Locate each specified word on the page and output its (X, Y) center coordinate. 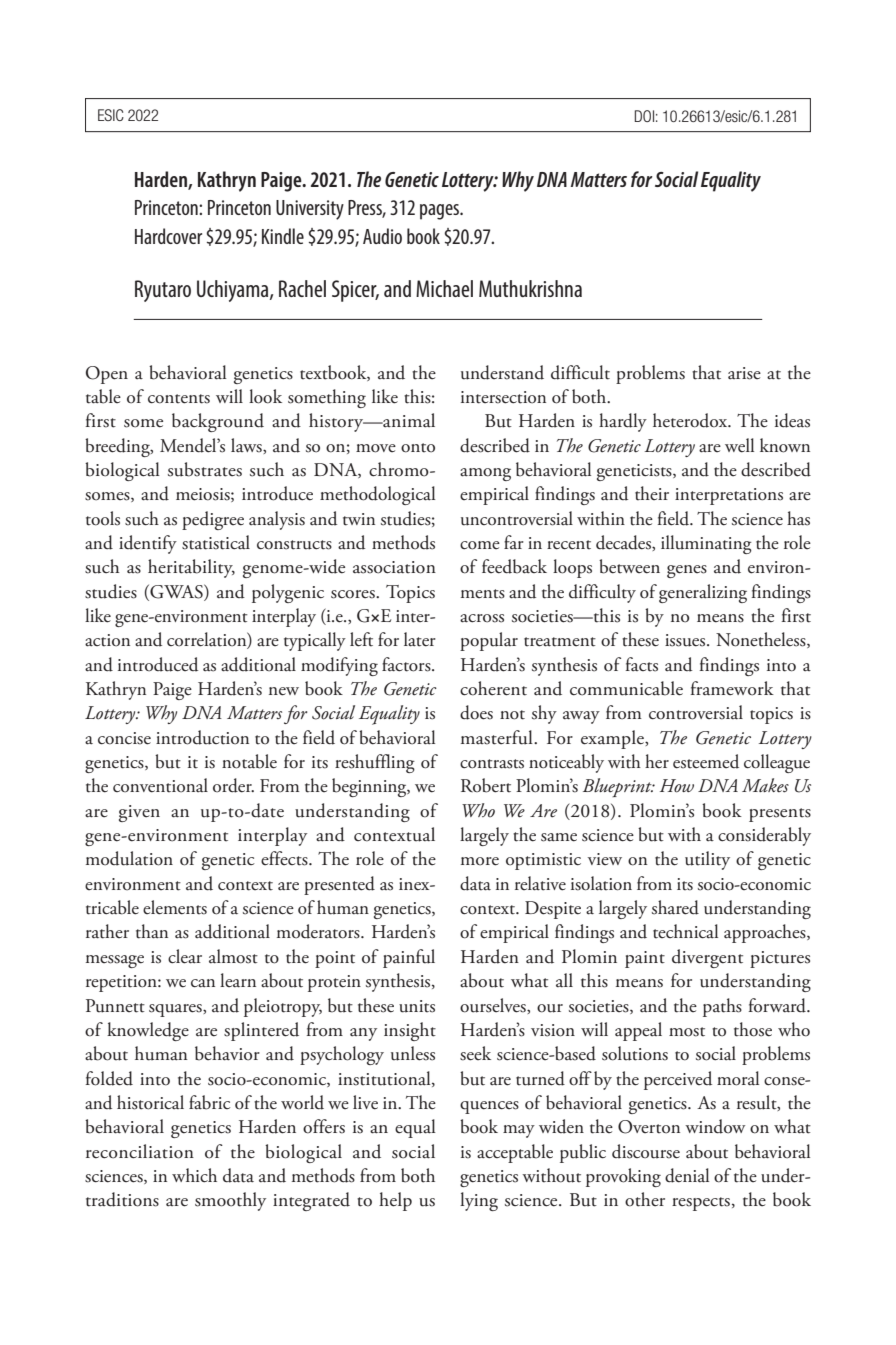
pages (441, 212)
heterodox (691, 420)
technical (685, 931)
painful (409, 958)
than (152, 931)
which (194, 1175)
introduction (202, 737)
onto (418, 448)
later (420, 639)
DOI (644, 116)
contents (179, 399)
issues (686, 640)
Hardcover (168, 236)
